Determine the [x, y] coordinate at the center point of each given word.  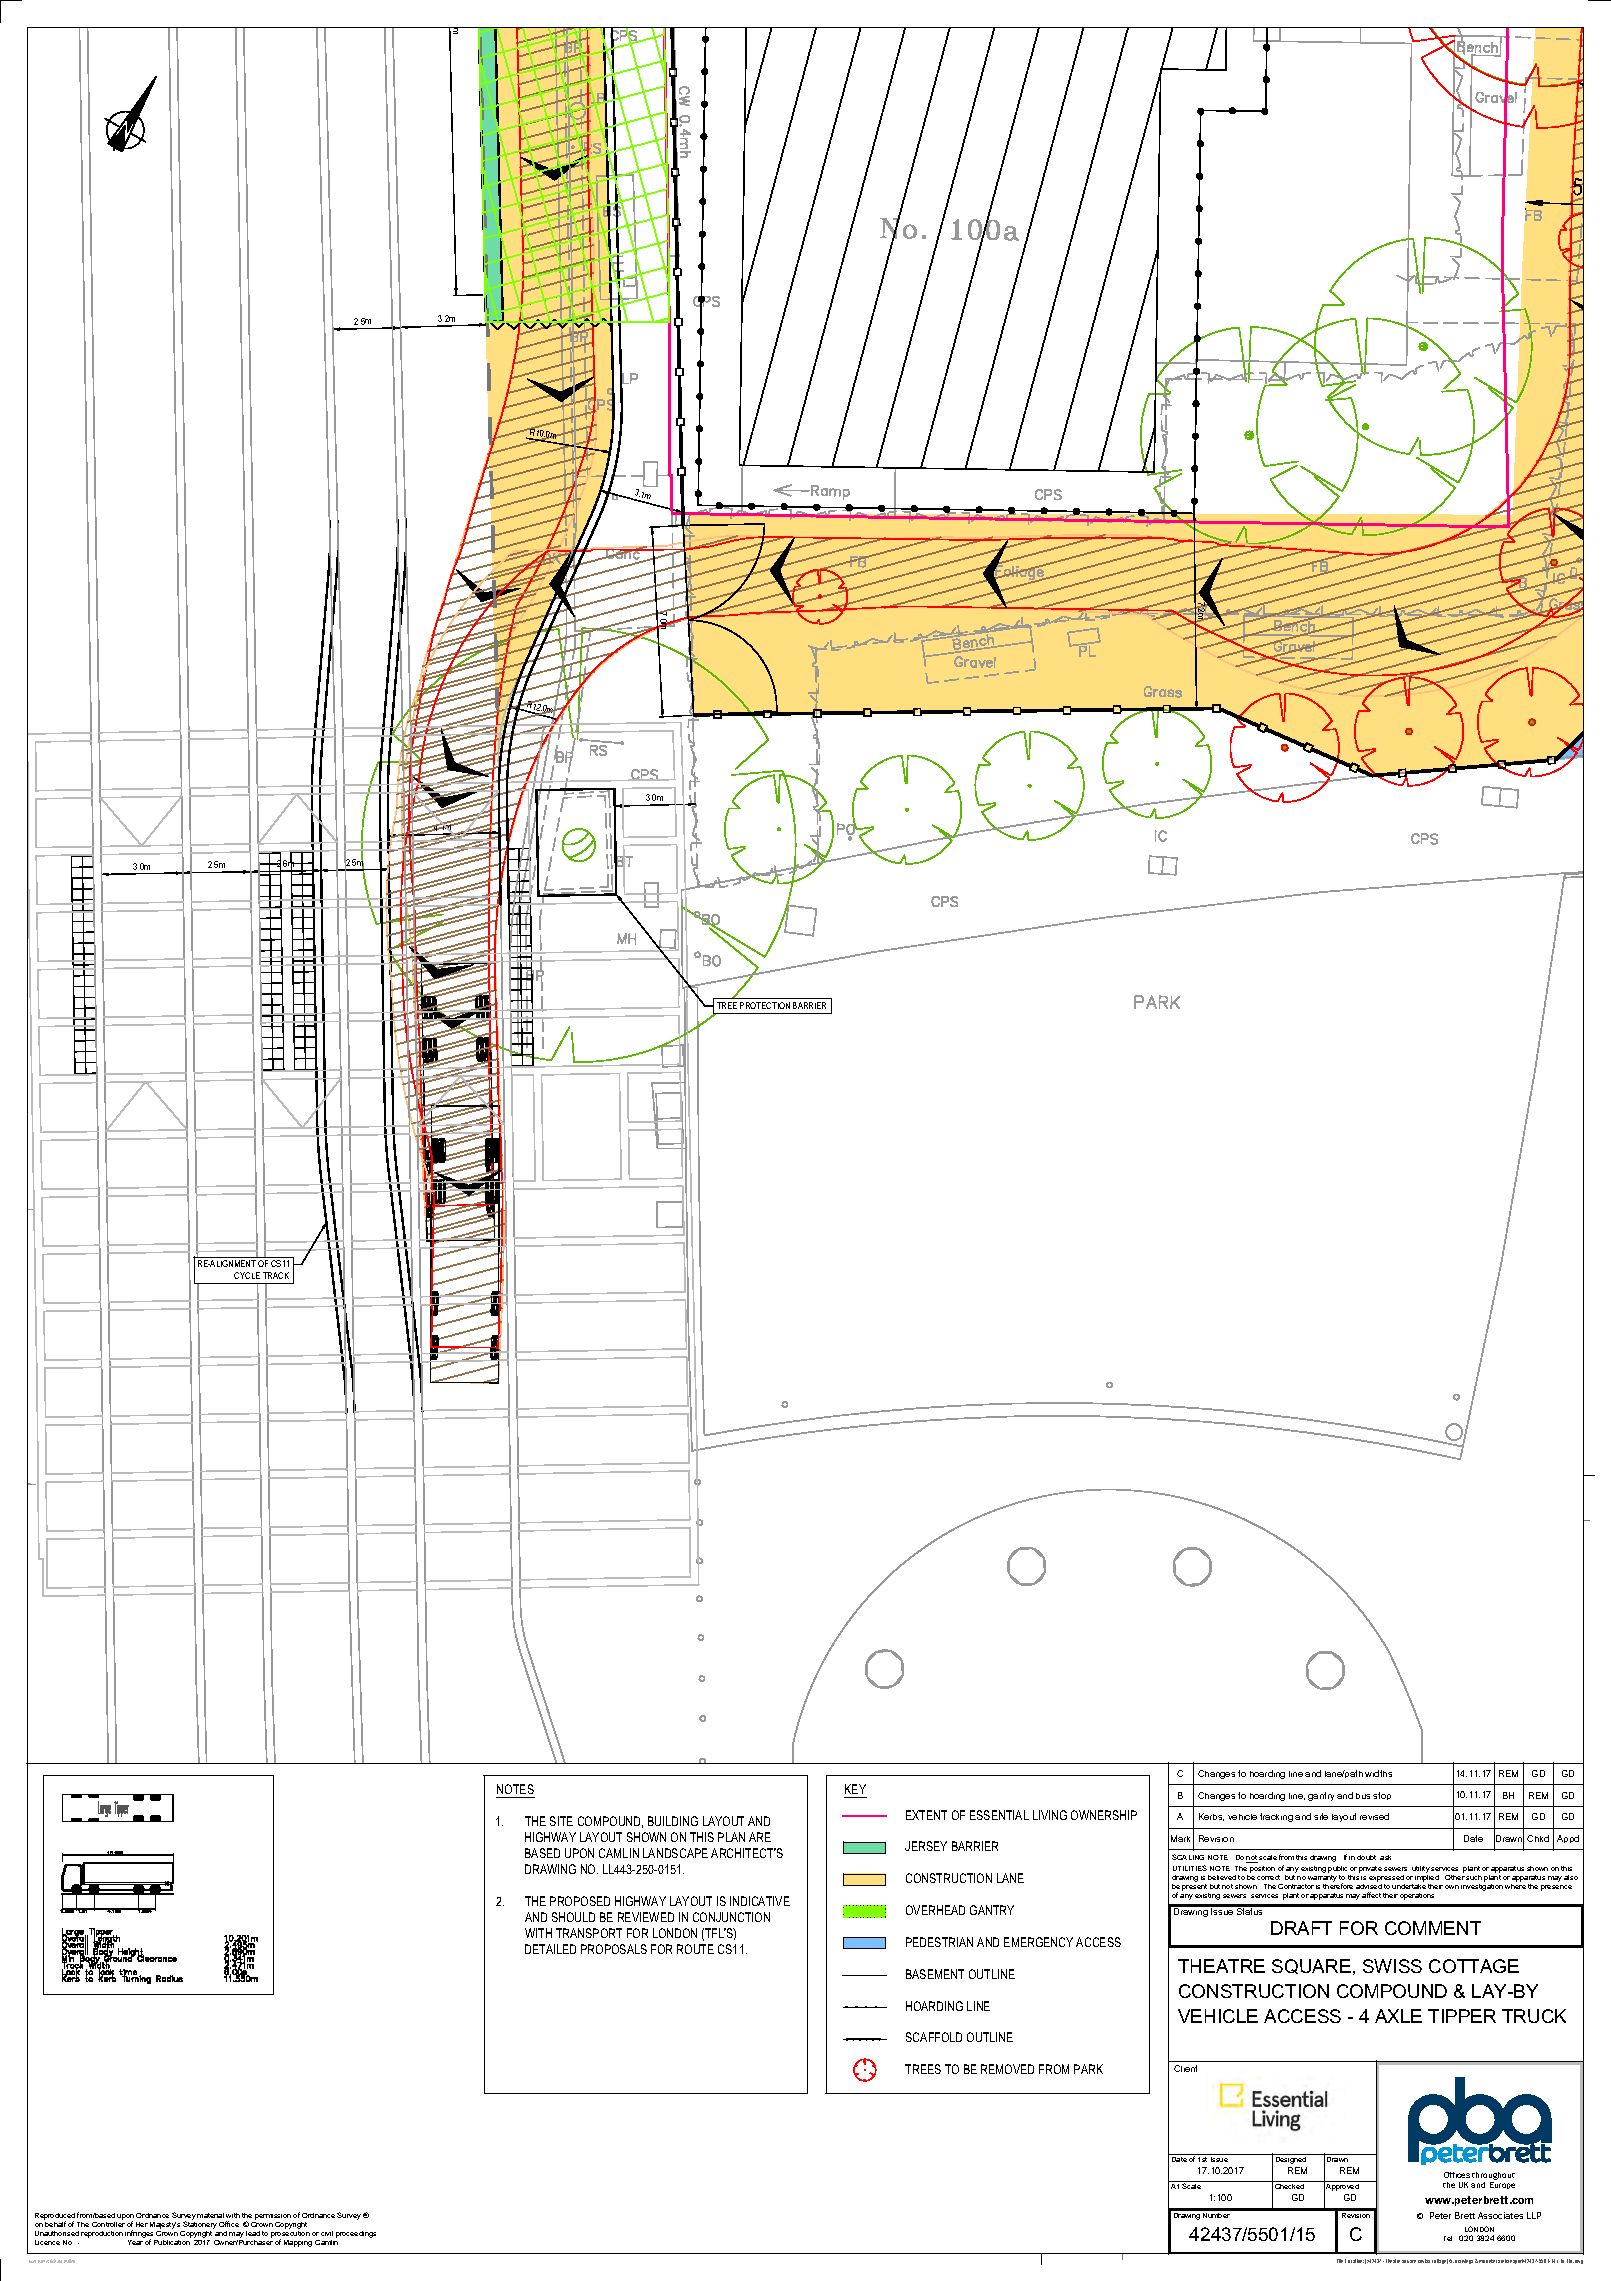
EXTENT [926, 1815]
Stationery [199, 2226]
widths [1378, 1773]
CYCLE [247, 1275]
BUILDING [673, 1821]
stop [1382, 1796]
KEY [855, 1789]
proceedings [356, 2234]
